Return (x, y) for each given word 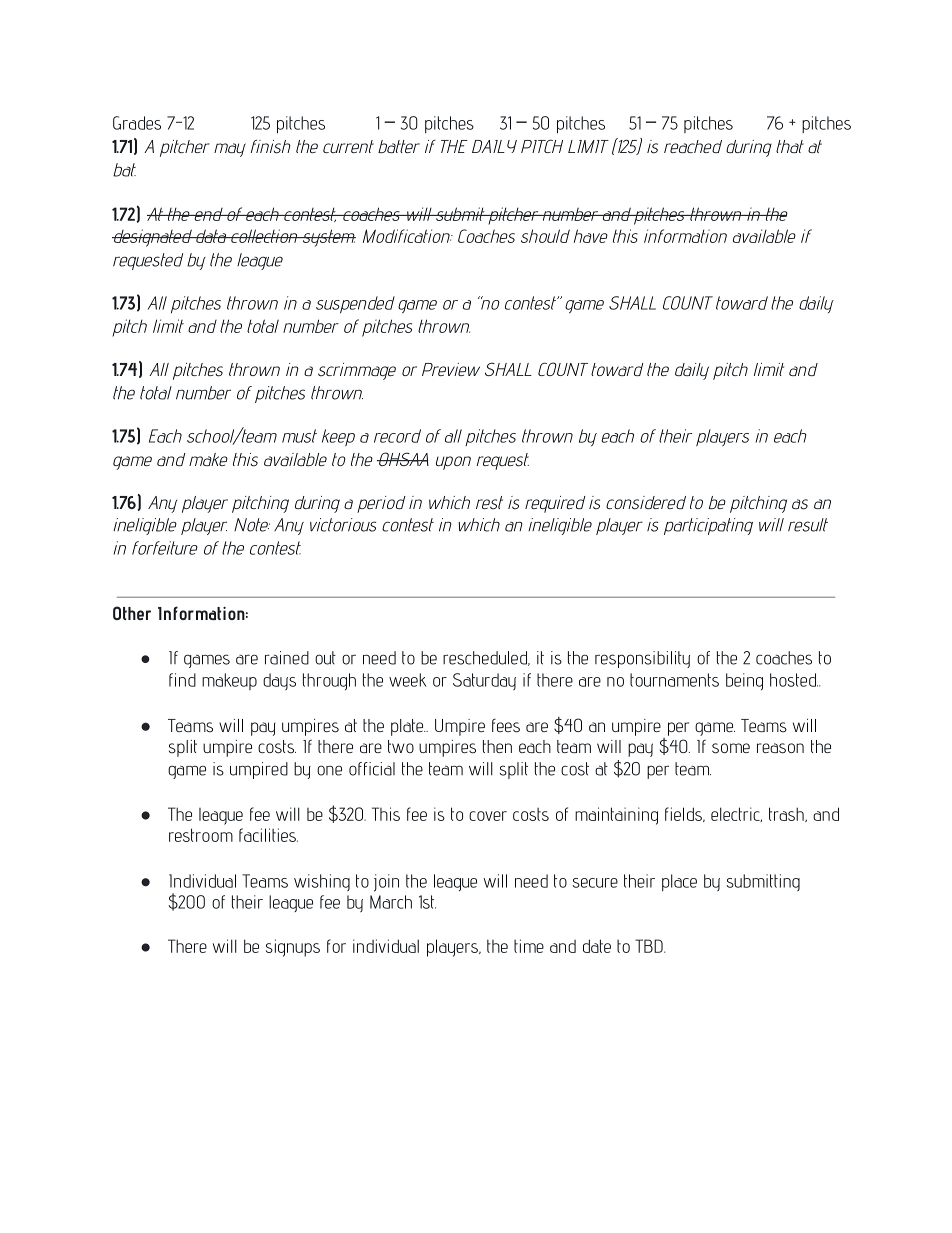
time (529, 946)
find (182, 680)
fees (506, 726)
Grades (137, 123)
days (279, 681)
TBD (650, 946)
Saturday (484, 681)
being (744, 681)
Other (132, 613)
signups (293, 948)
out (325, 658)
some (731, 748)
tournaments (674, 680)
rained (287, 658)
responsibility (642, 659)
